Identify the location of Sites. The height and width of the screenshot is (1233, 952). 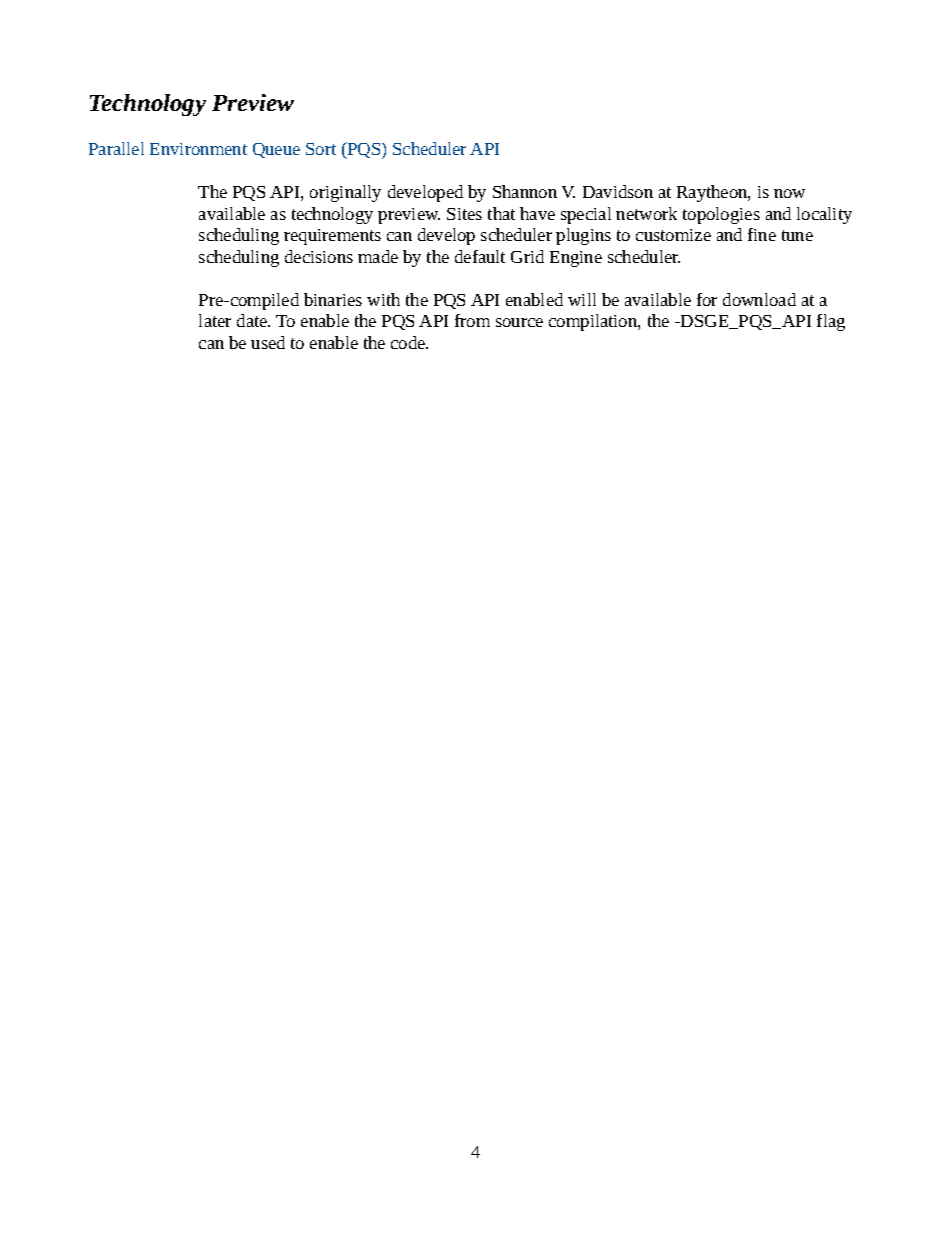
(464, 214).
